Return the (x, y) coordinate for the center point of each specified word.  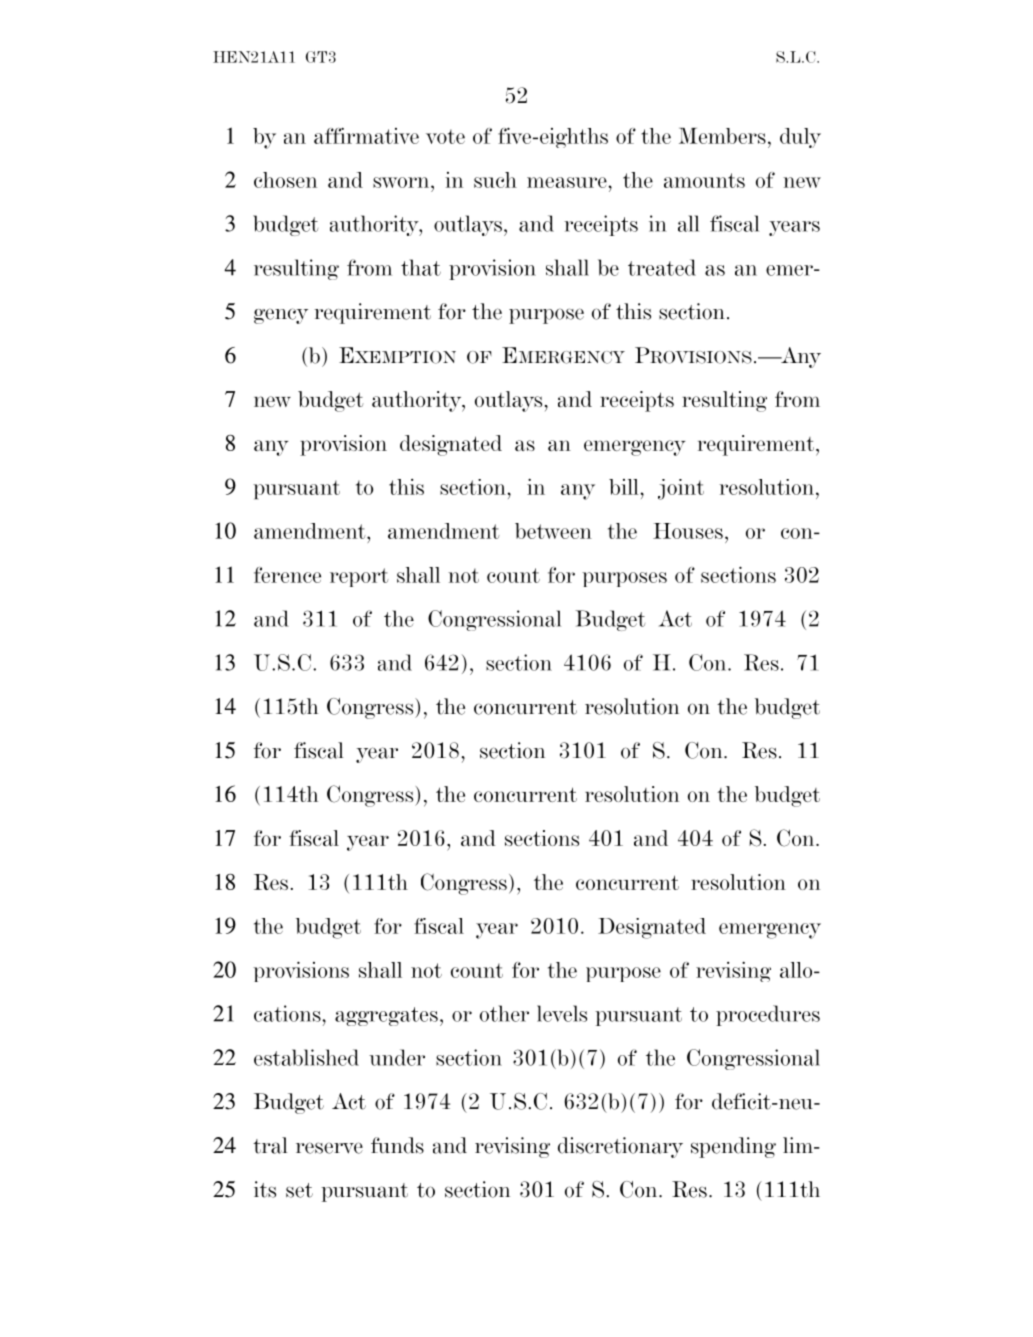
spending (733, 1147)
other (504, 1013)
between (553, 531)
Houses (688, 531)
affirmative (366, 135)
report (359, 577)
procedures (768, 1015)
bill (625, 487)
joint (681, 489)
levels (562, 1013)
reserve (329, 1148)
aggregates (386, 1016)
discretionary (620, 1147)
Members (722, 136)
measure (568, 182)
